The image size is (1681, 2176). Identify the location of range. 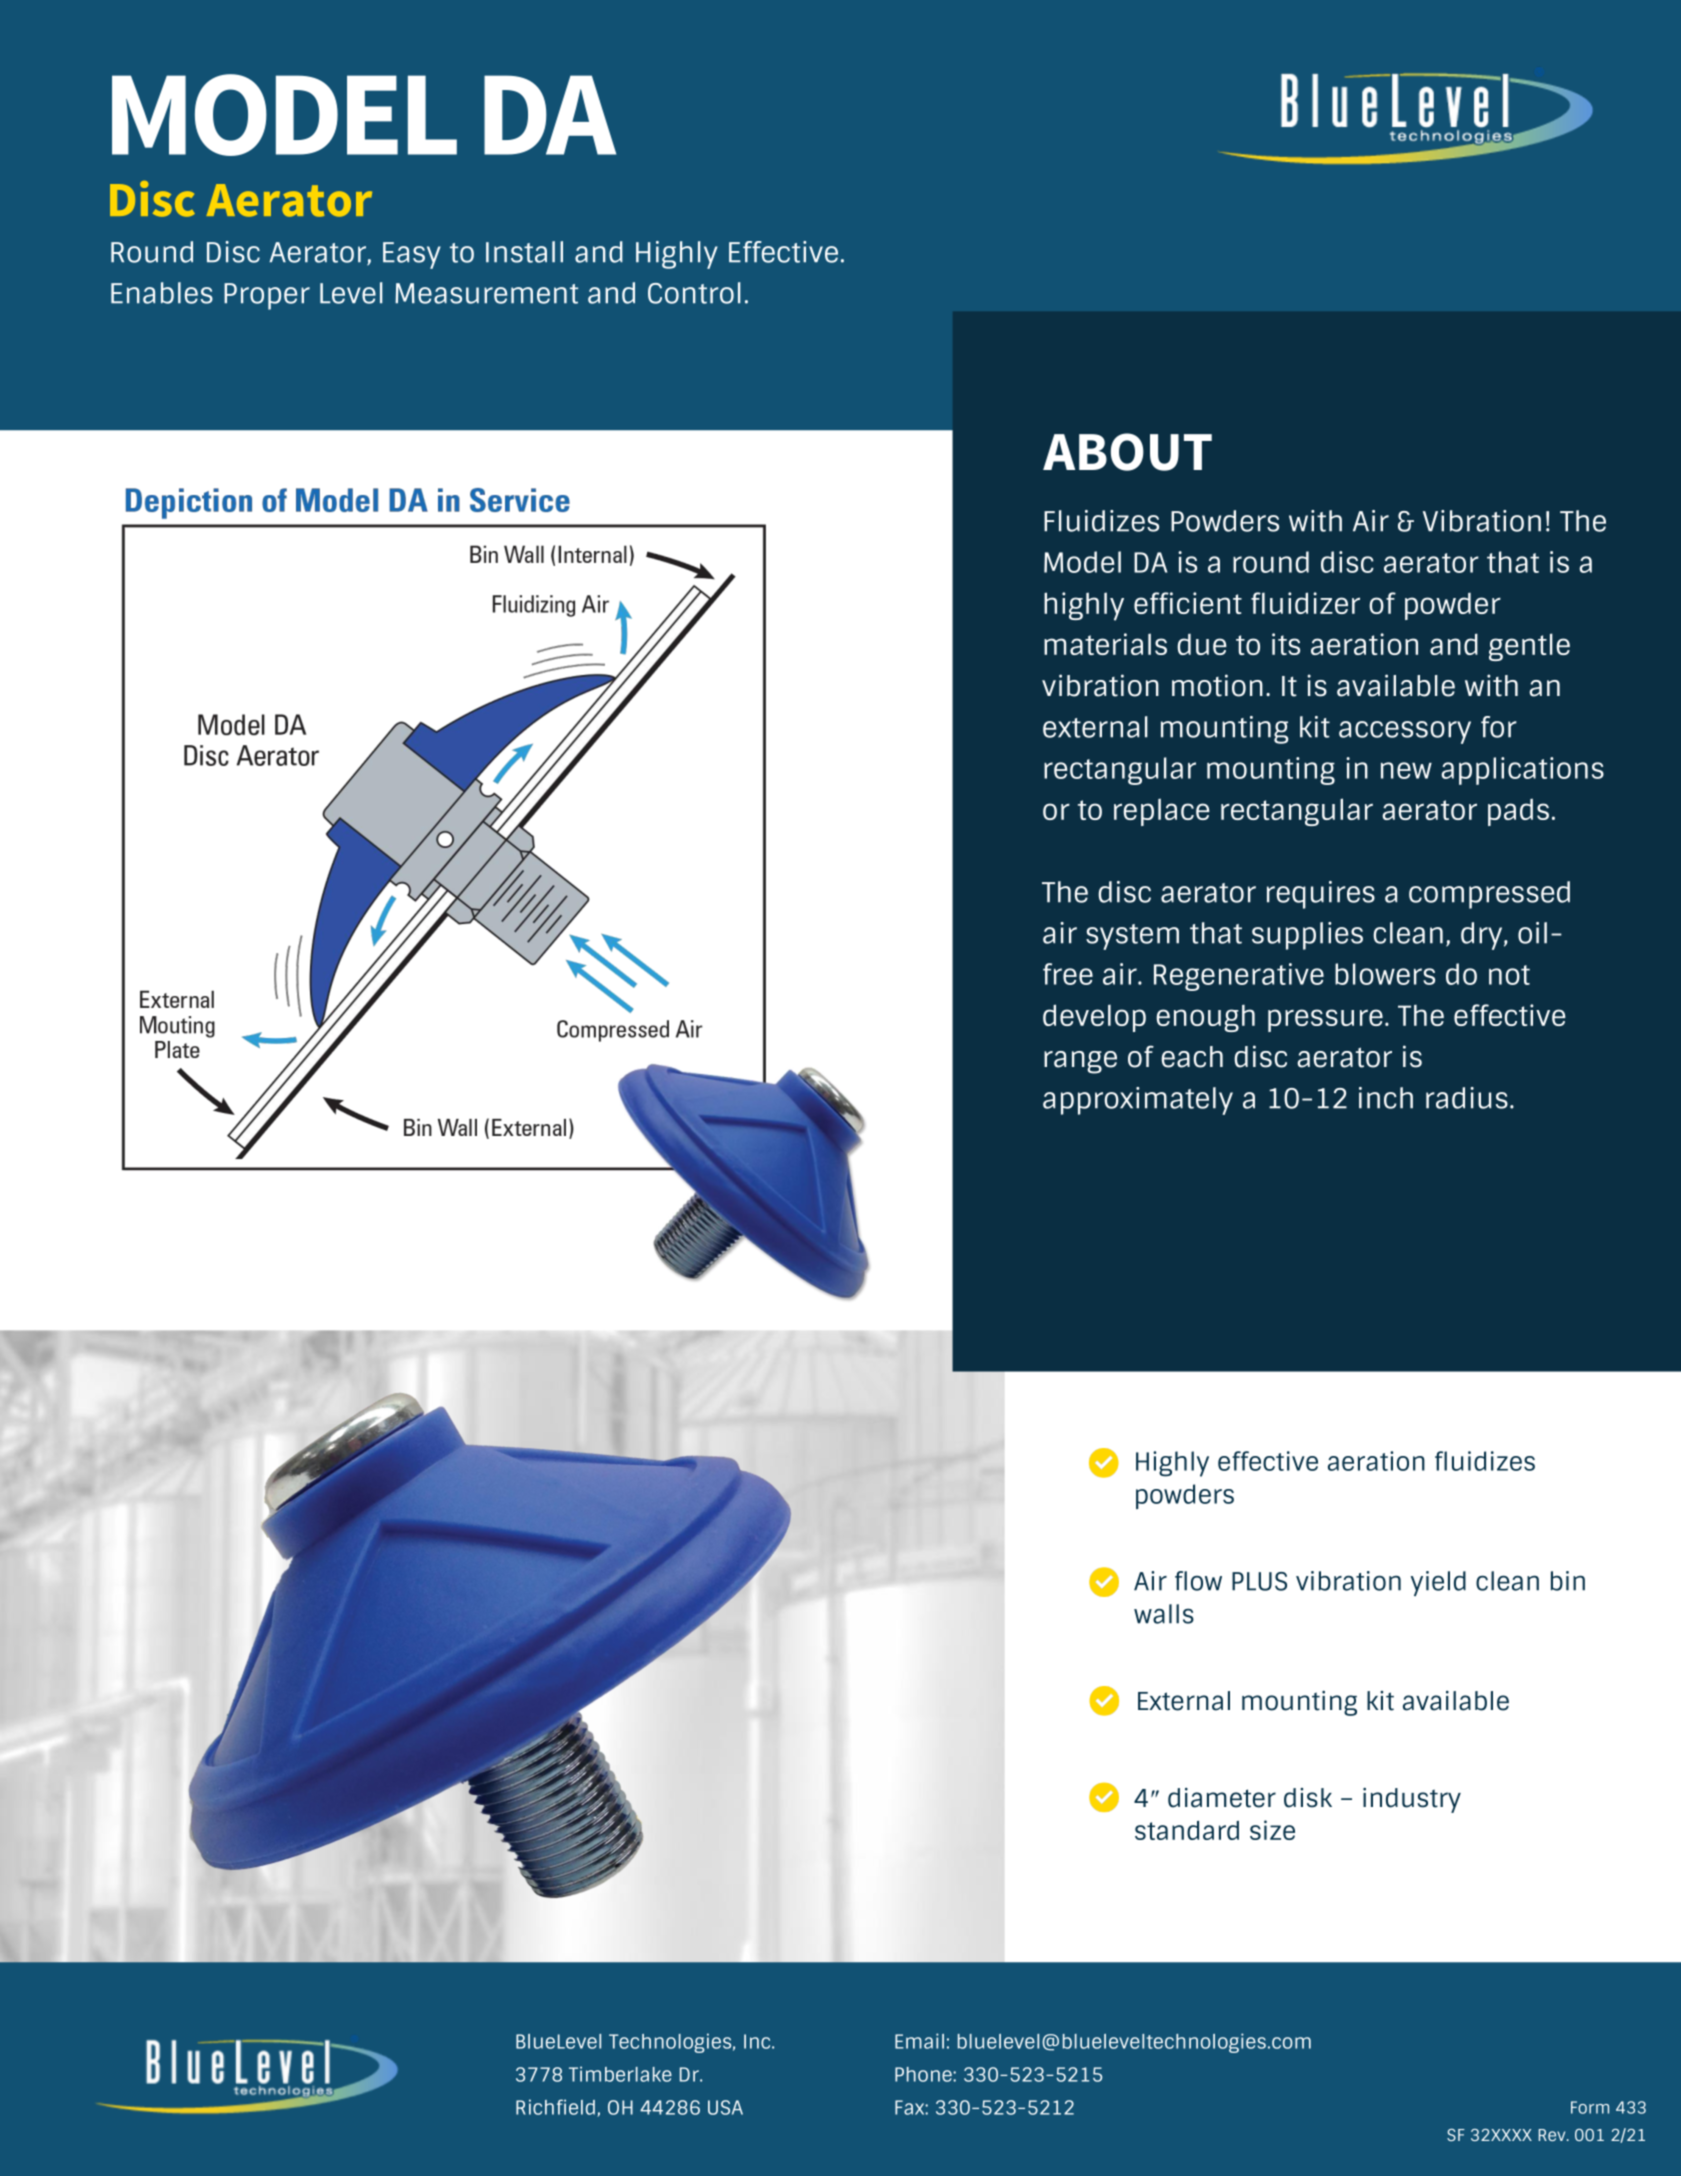
(1080, 1062).
